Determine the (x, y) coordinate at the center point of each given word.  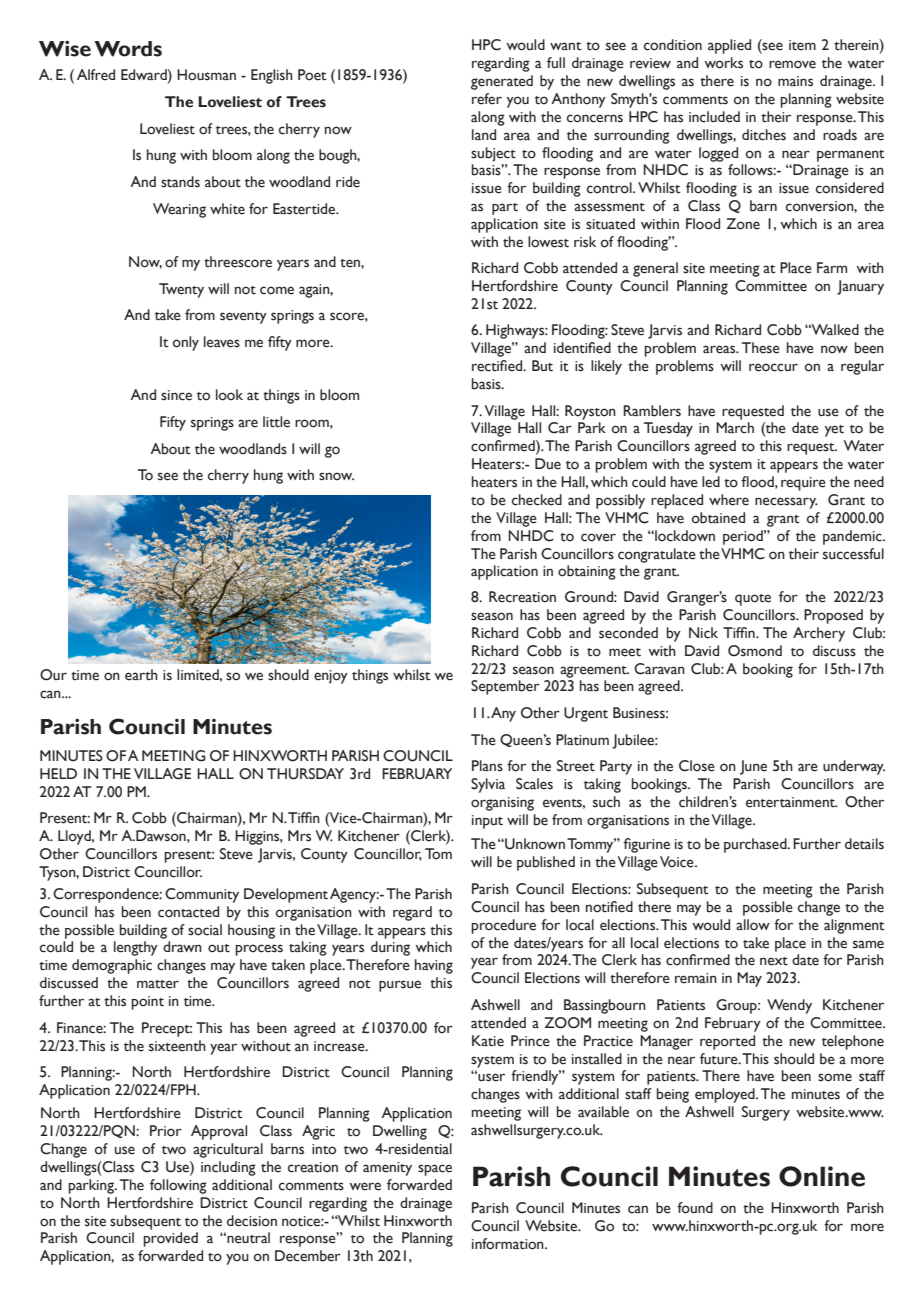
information (509, 1244)
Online (822, 1176)
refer (487, 99)
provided (170, 1239)
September (505, 687)
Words (128, 49)
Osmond (755, 651)
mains (795, 81)
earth (141, 675)
